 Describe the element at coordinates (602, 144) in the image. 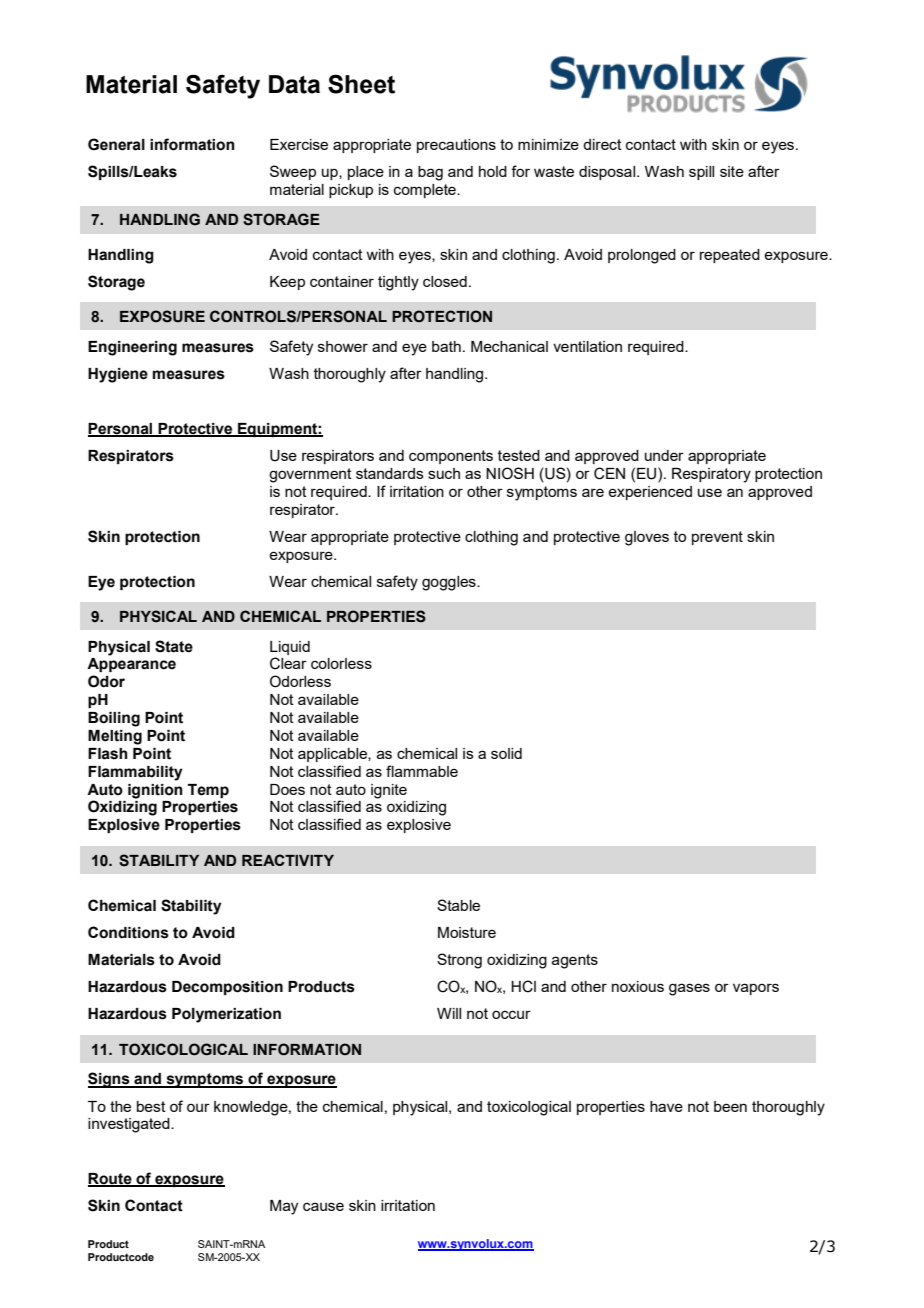

I see `direct` at that location.
